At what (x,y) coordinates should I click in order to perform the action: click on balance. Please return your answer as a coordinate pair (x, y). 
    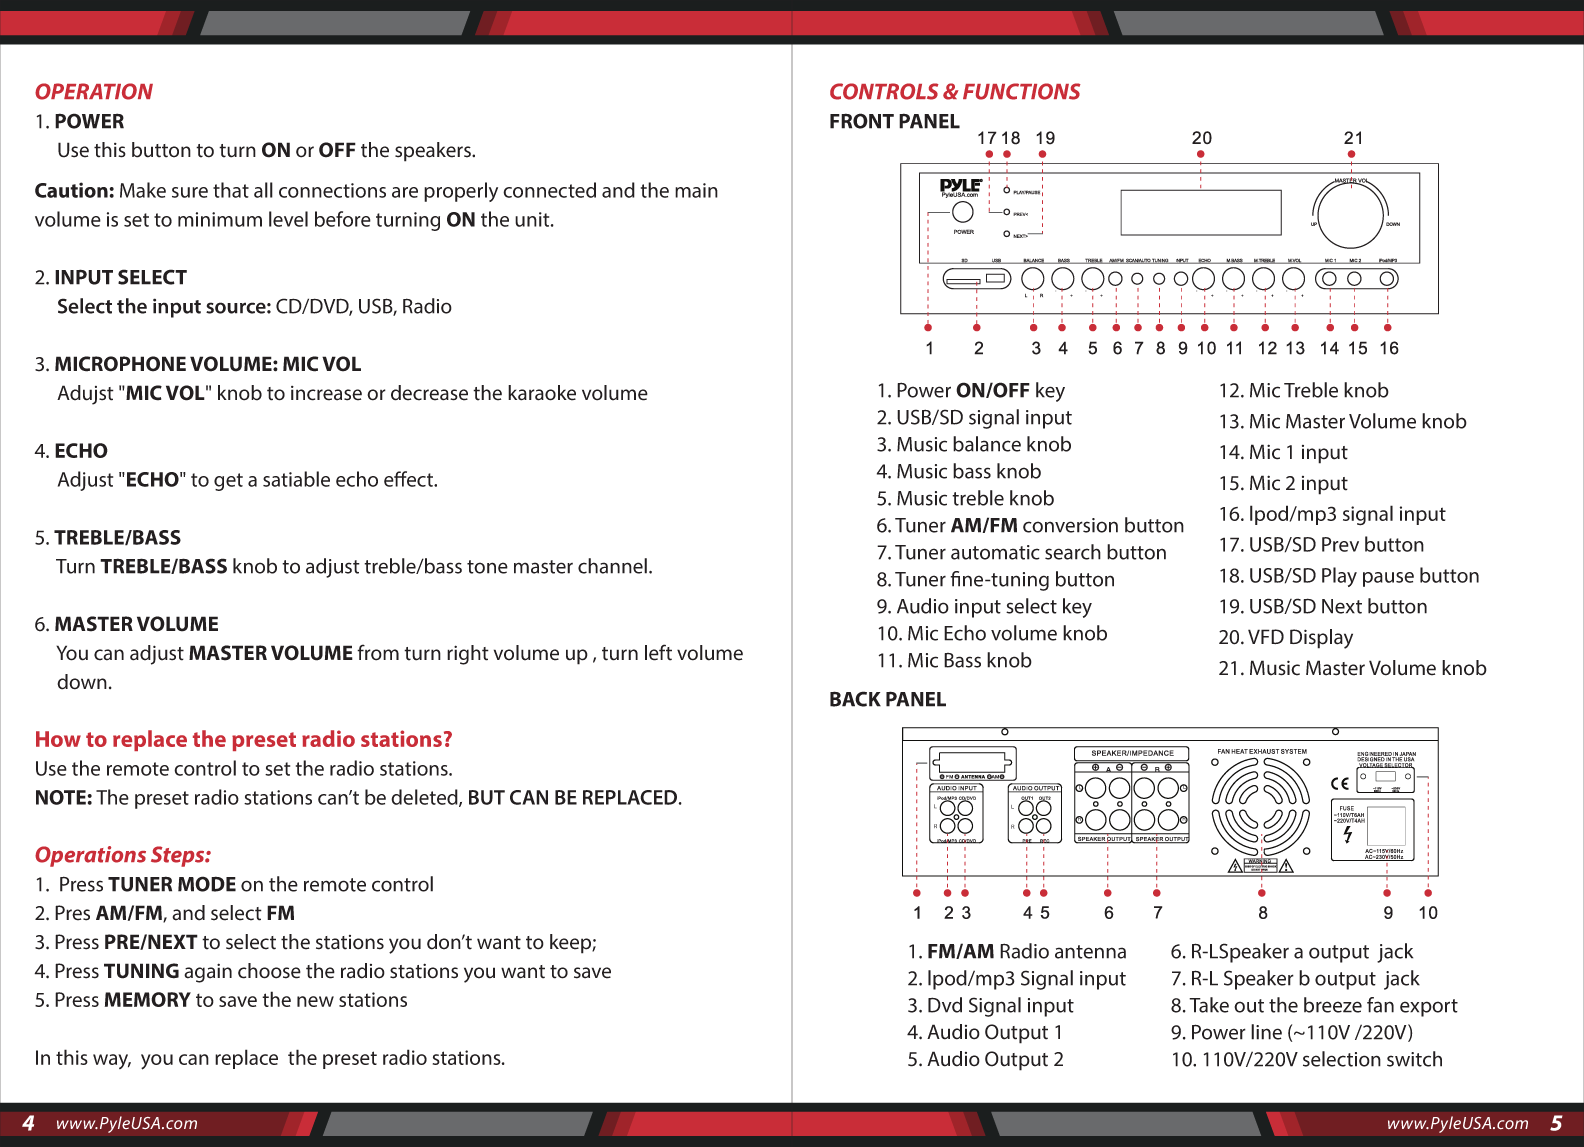
    Looking at the image, I should click on (987, 444).
